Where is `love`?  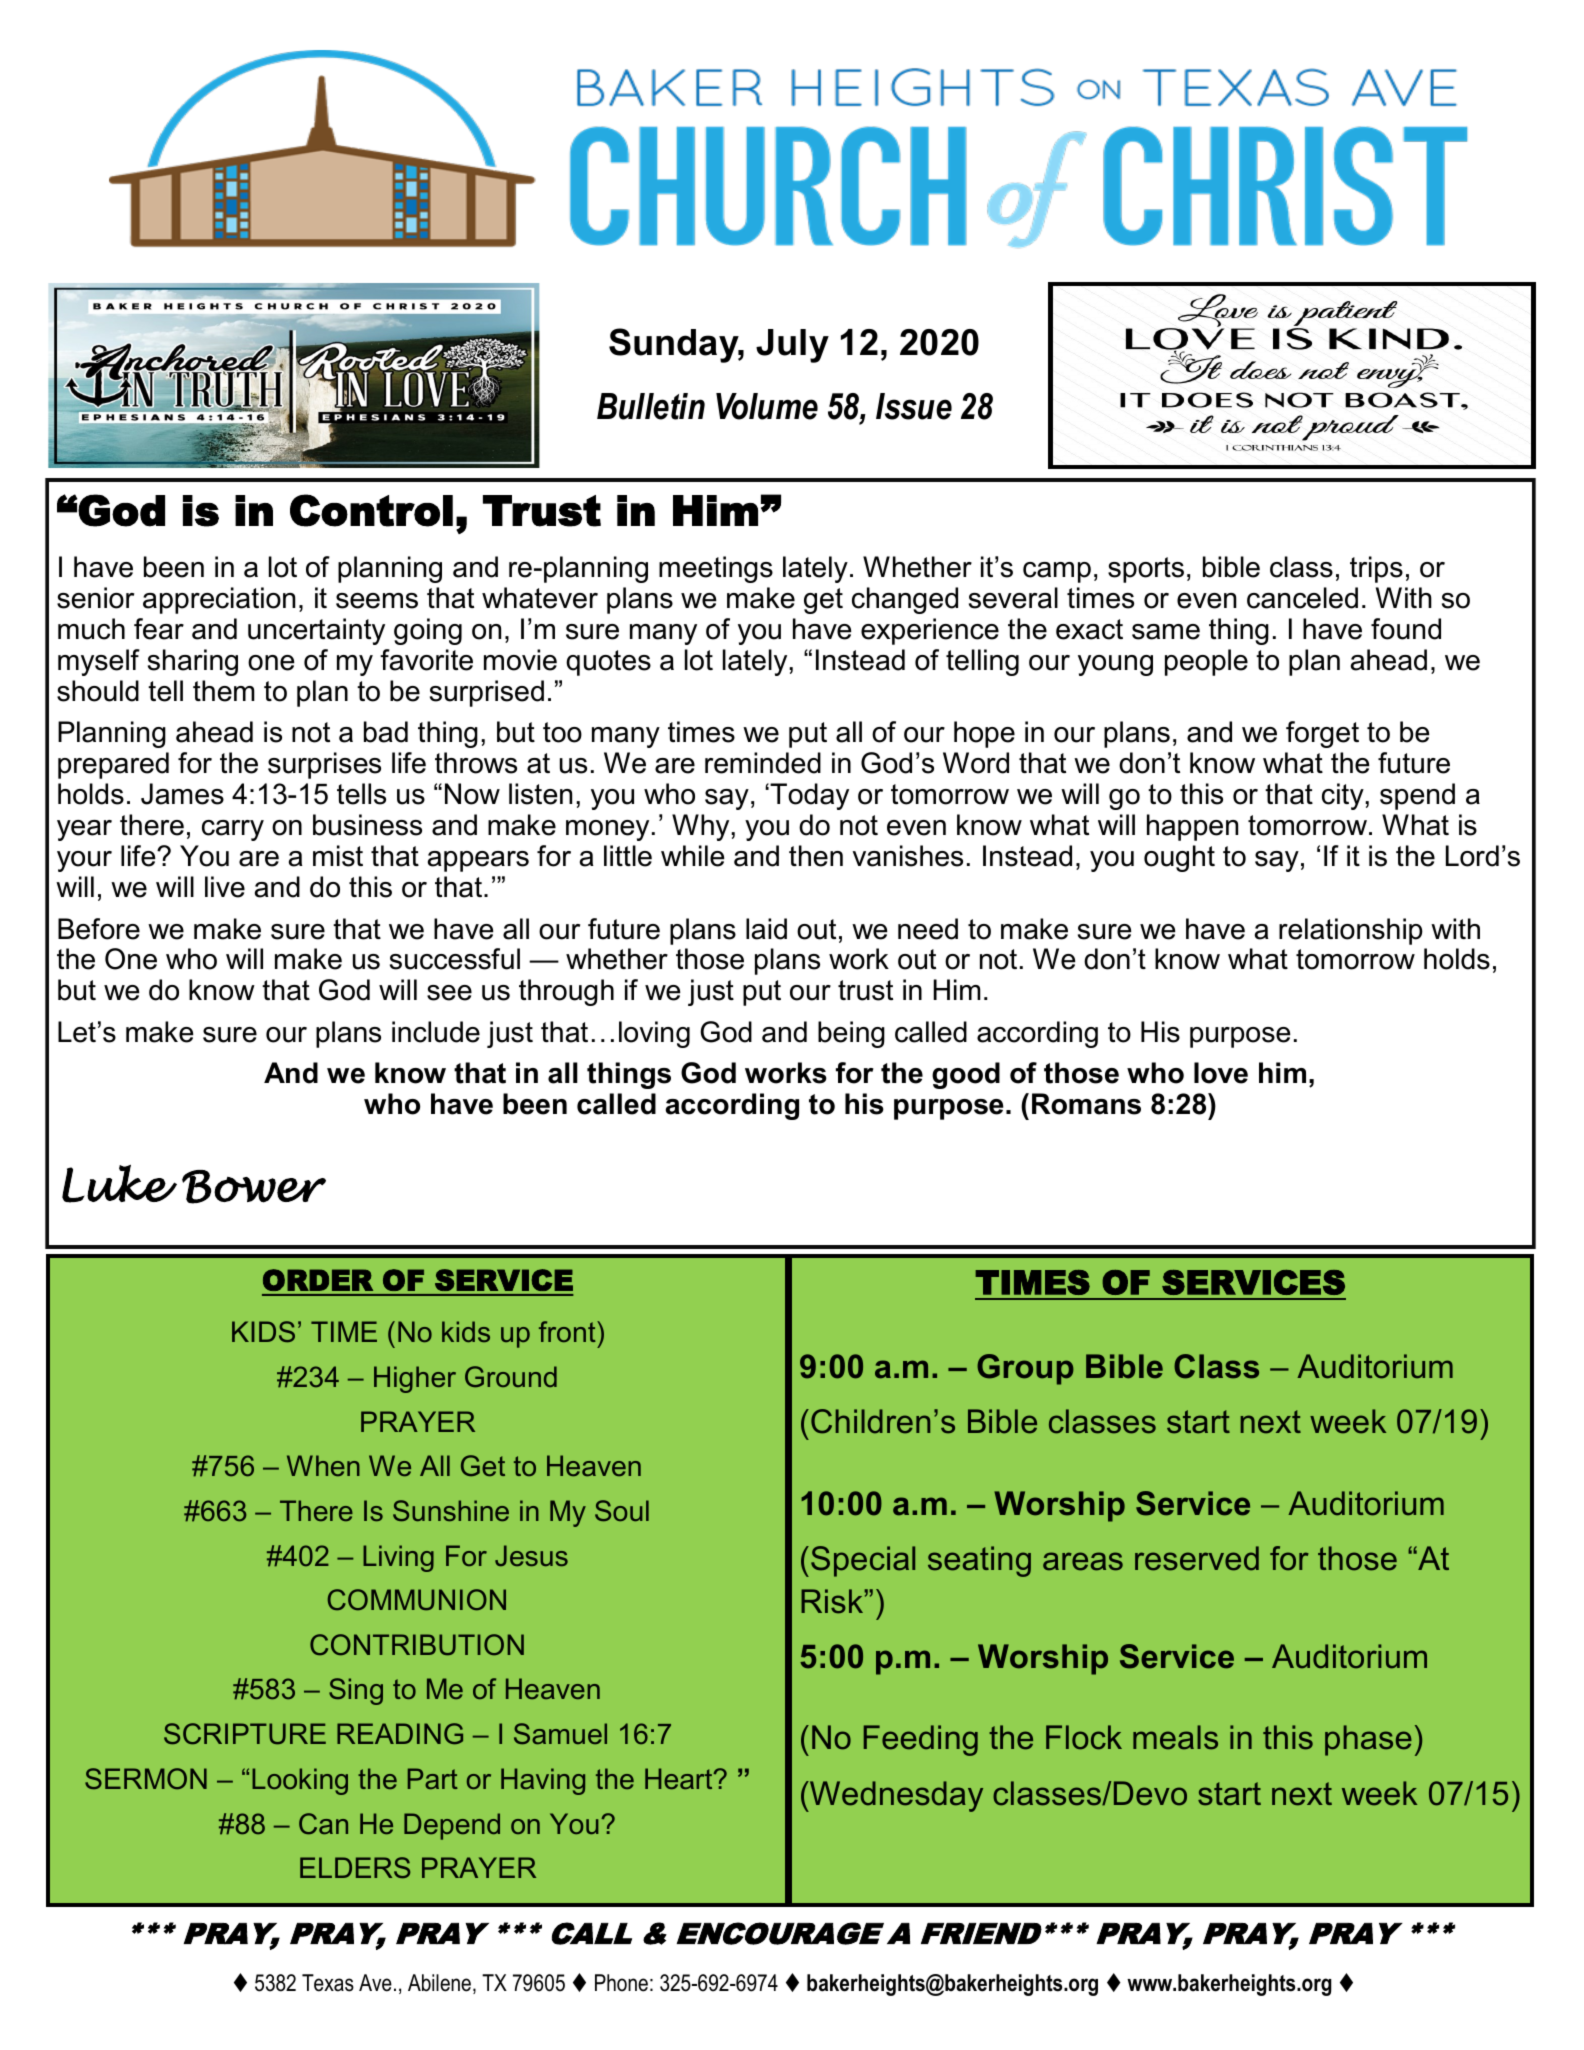 love is located at coordinates (1221, 1073).
